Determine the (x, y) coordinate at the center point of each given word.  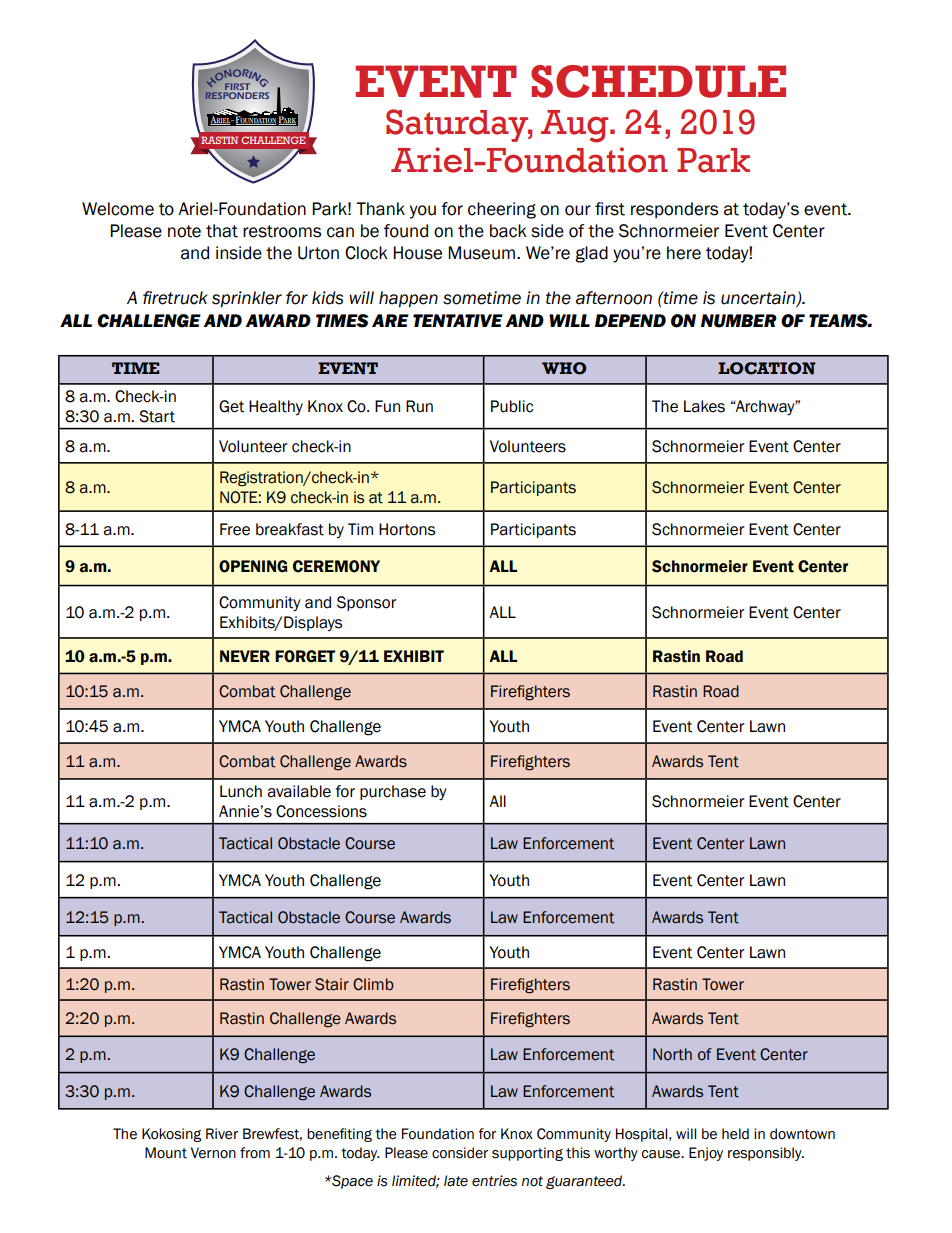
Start (157, 416)
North (672, 1054)
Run (419, 406)
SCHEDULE (658, 81)
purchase (393, 792)
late (456, 1181)
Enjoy (706, 1154)
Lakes (704, 406)
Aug (576, 126)
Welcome (118, 209)
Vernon (213, 1153)
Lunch (241, 791)
